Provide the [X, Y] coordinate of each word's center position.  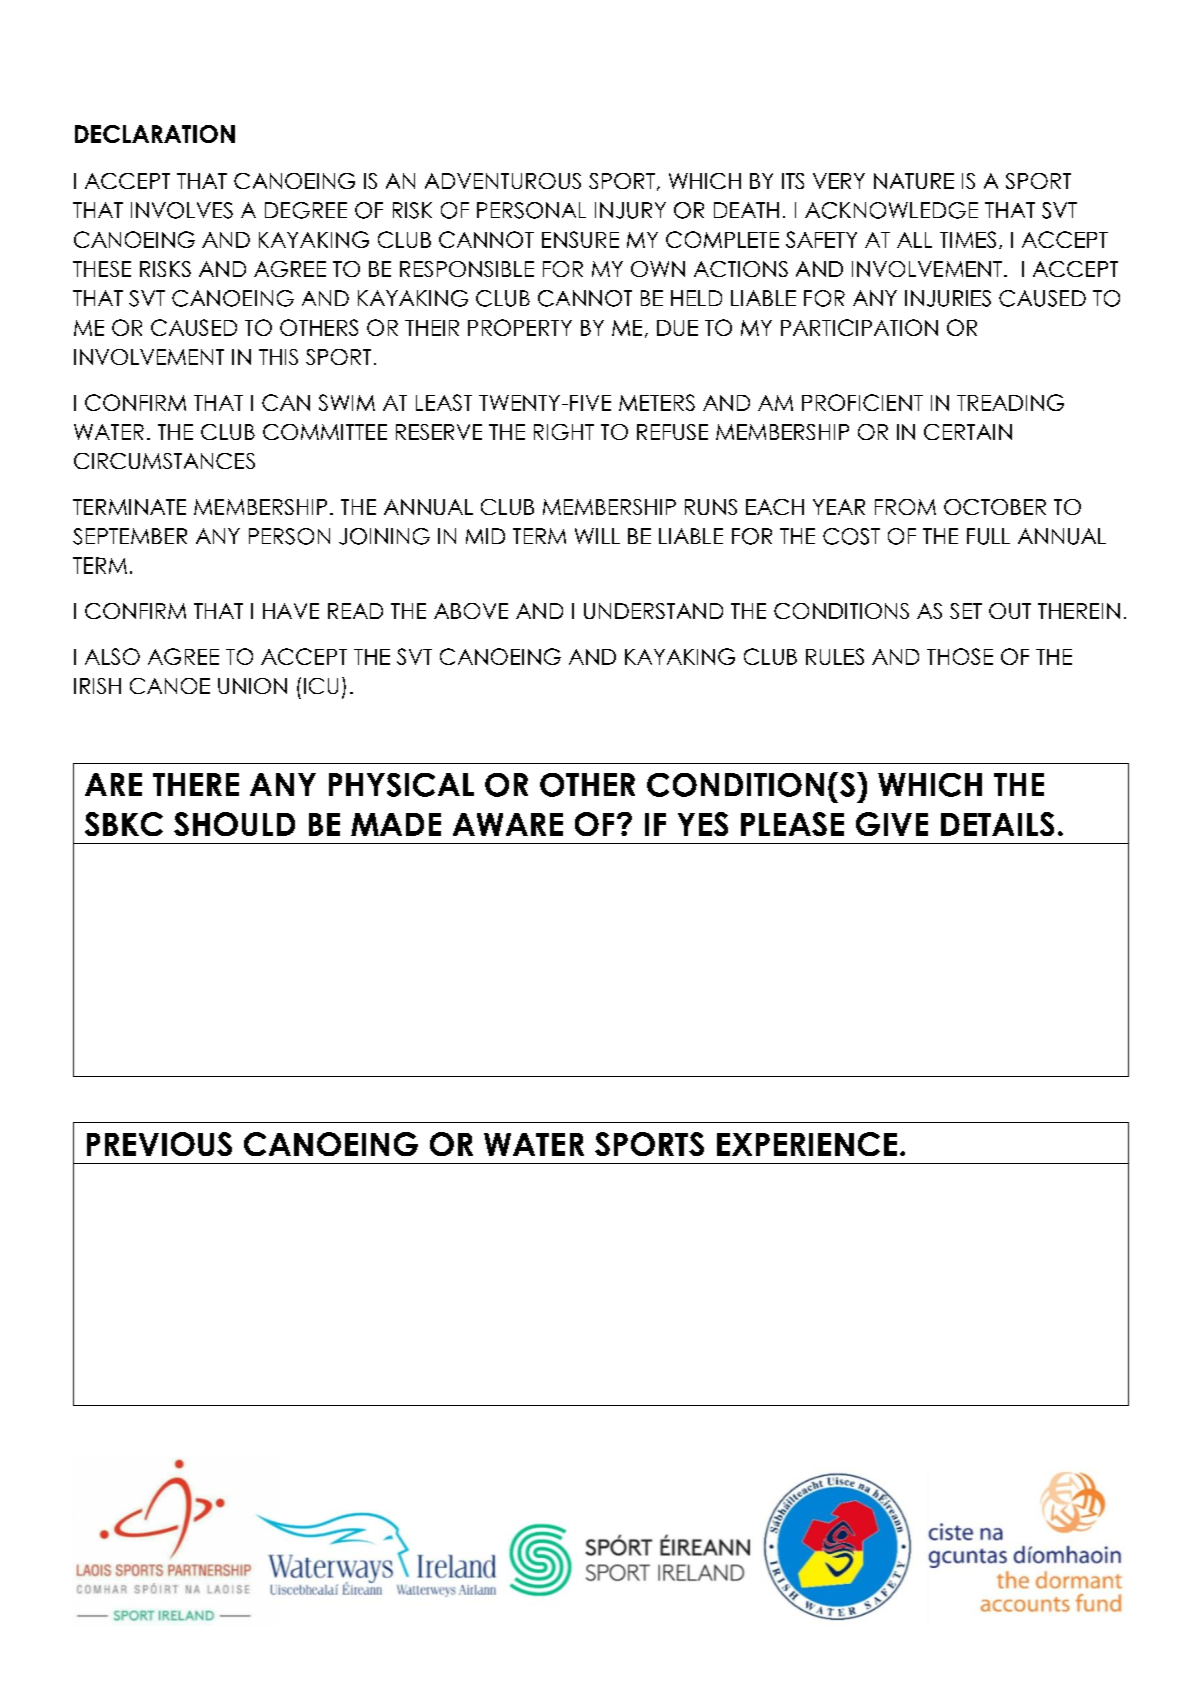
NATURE [914, 181]
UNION [252, 686]
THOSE [960, 656]
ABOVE [471, 611]
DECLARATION [155, 134]
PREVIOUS [159, 1144]
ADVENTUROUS [503, 181]
